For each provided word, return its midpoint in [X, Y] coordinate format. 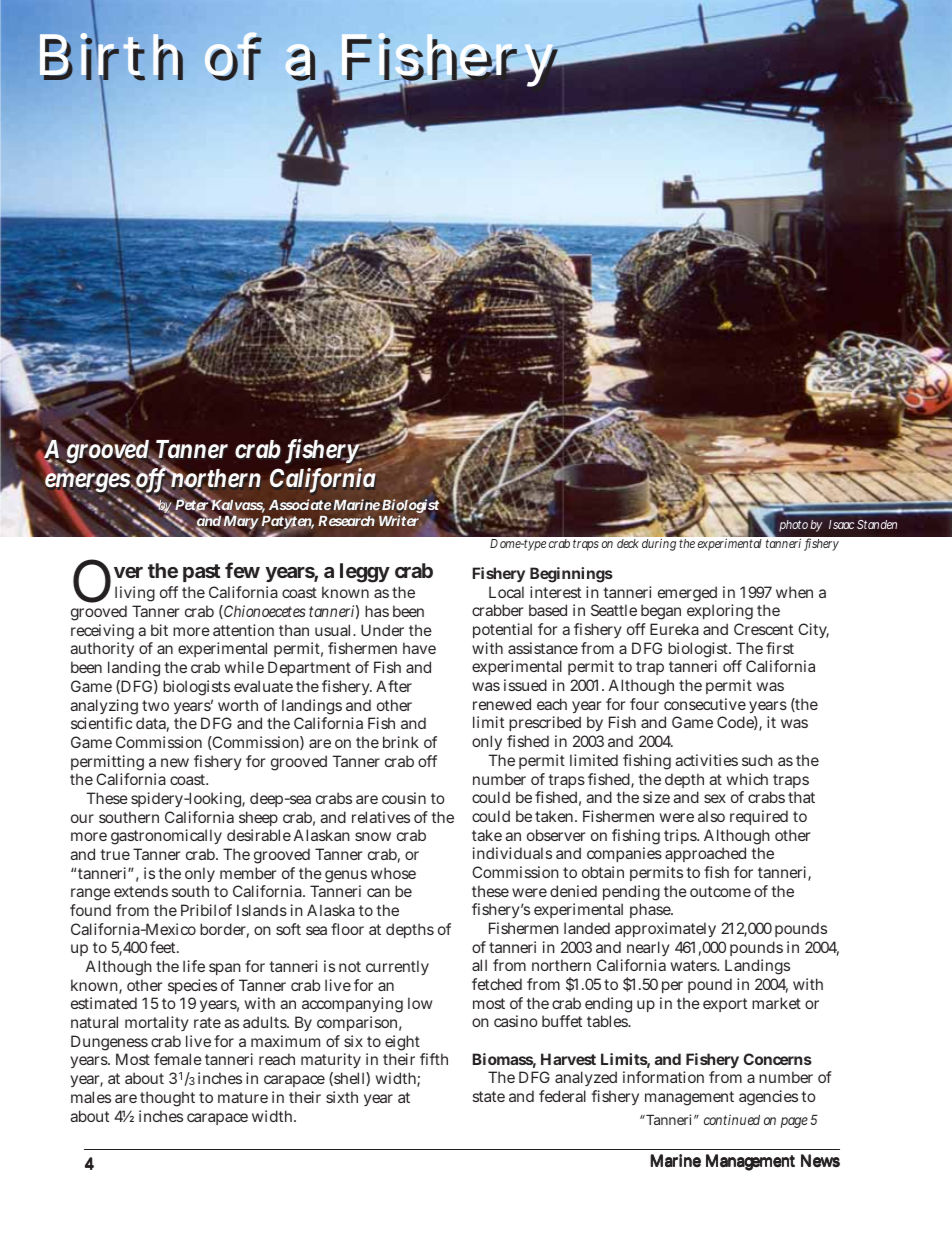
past [201, 573]
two [155, 705]
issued [525, 685]
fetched [497, 984]
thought [167, 1099]
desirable [259, 835]
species [192, 988]
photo [793, 526]
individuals [512, 853]
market [776, 1003]
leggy [365, 573]
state [489, 1096]
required [759, 817]
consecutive [705, 704]
